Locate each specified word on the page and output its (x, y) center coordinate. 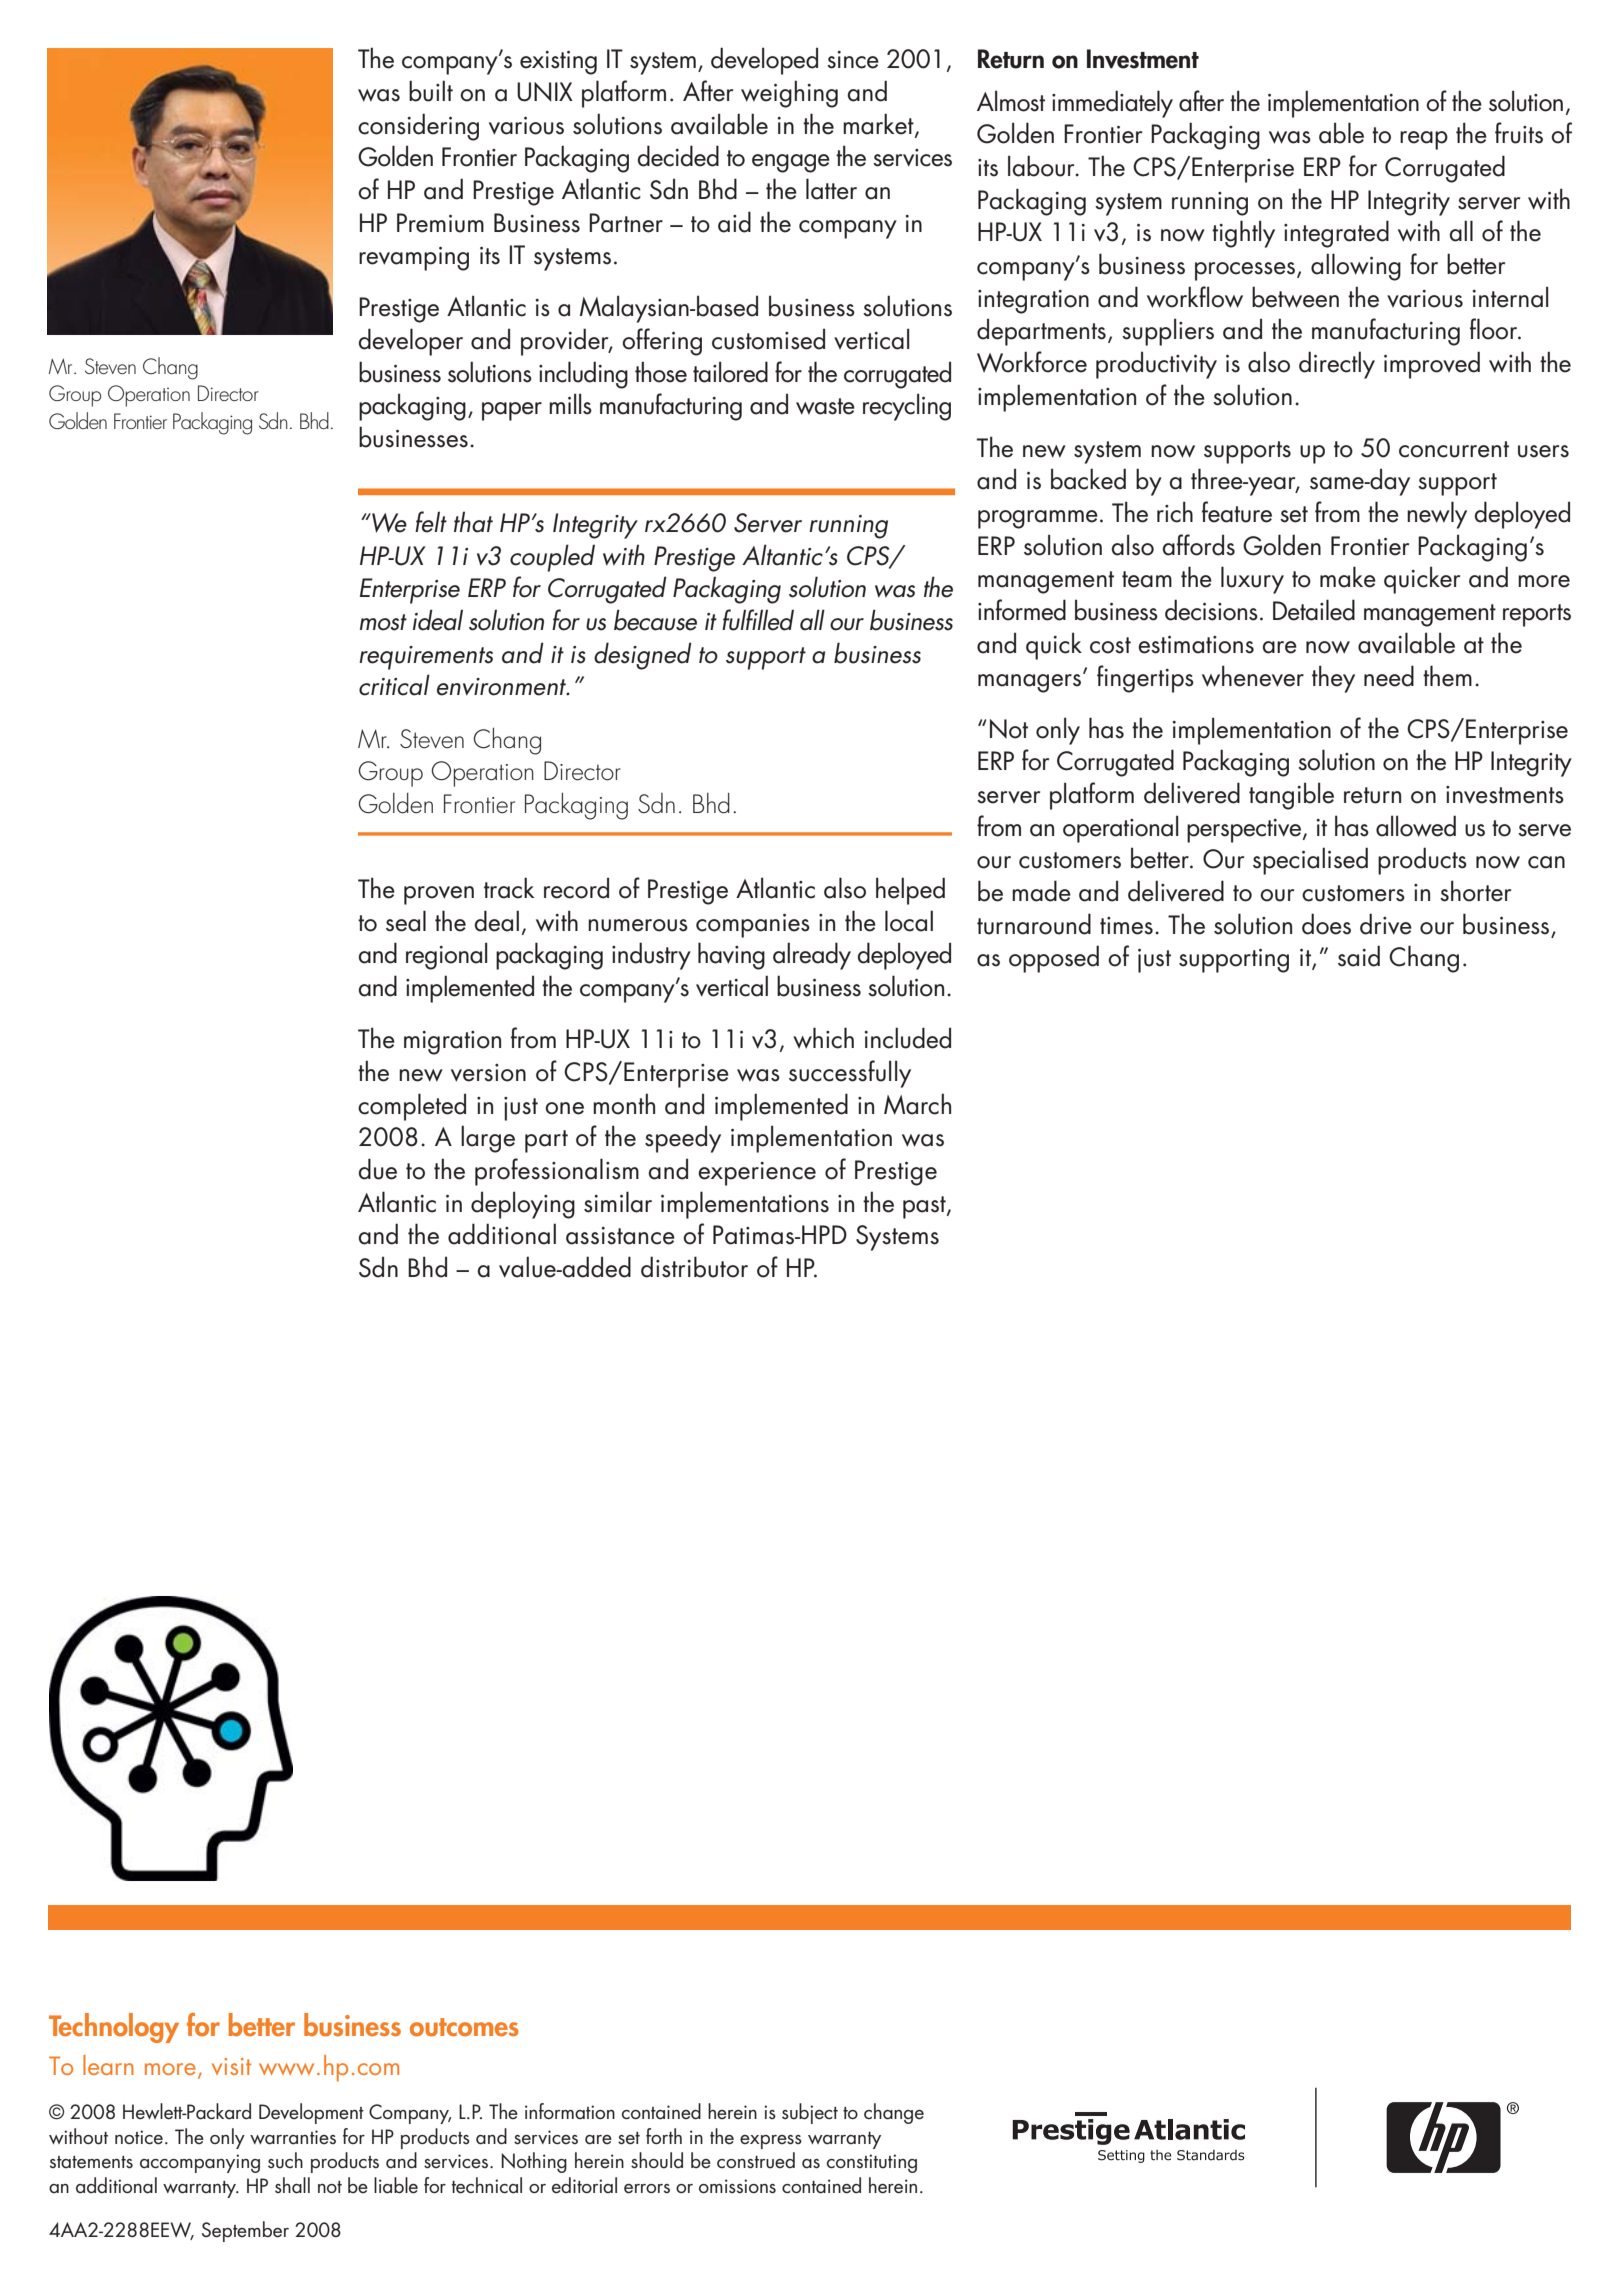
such (285, 2160)
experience (757, 1174)
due (377, 1169)
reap (1424, 140)
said (1359, 956)
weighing (789, 94)
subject (810, 2113)
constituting (872, 2163)
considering (418, 127)
